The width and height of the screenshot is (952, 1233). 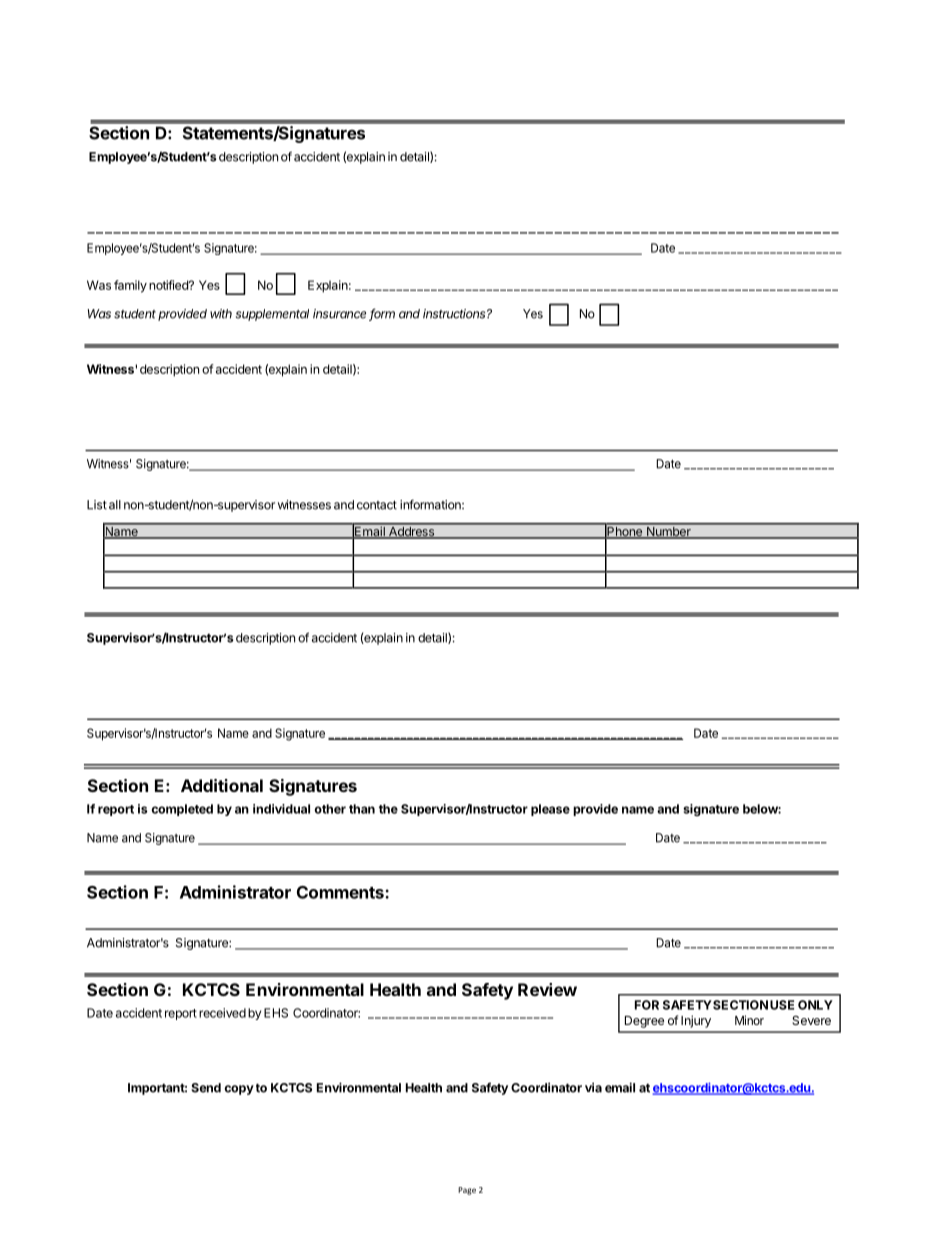 What do you see at coordinates (550, 810) in the screenshot?
I see `please` at bounding box center [550, 810].
